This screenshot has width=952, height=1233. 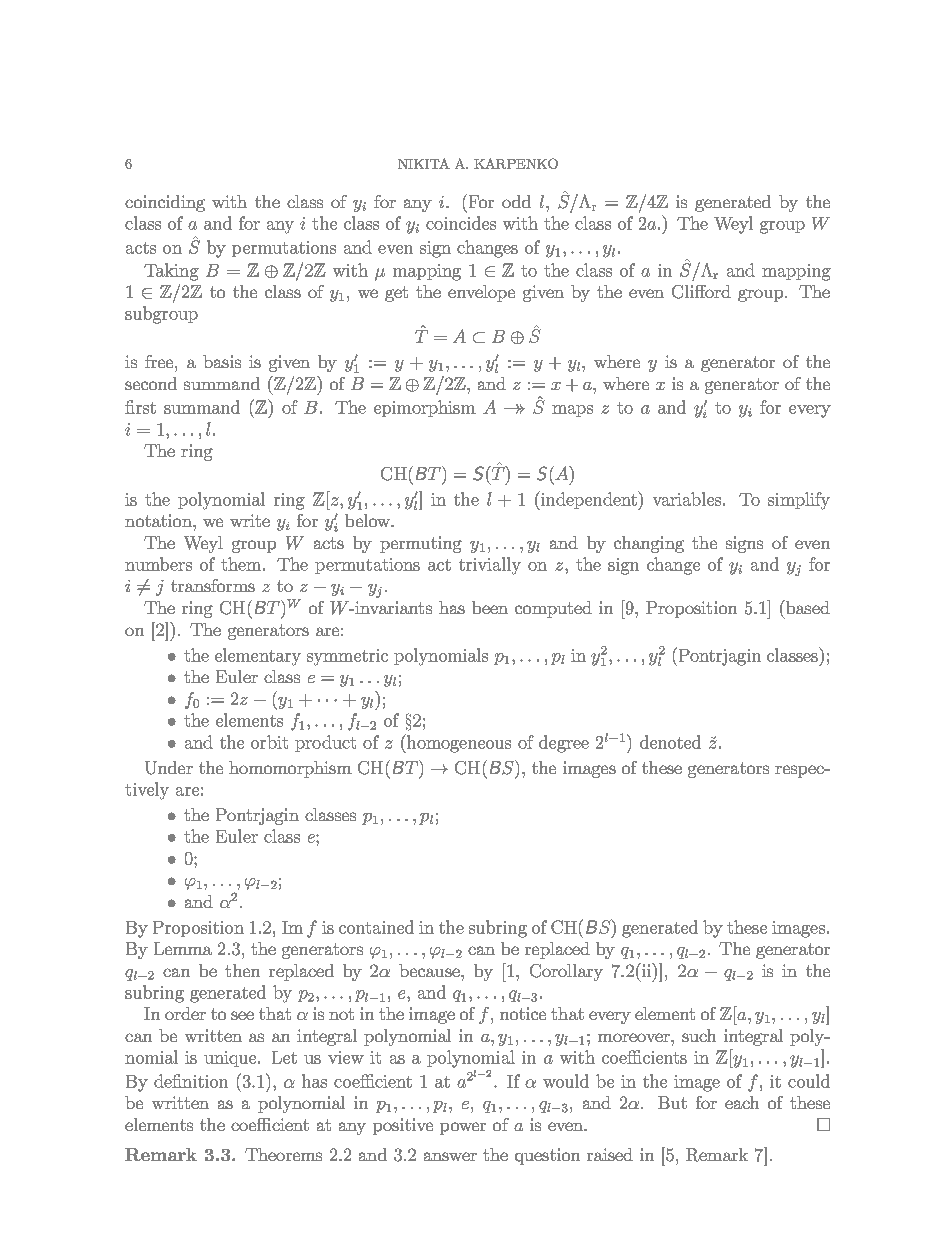 What do you see at coordinates (670, 742) in the screenshot?
I see `denoted` at bounding box center [670, 742].
